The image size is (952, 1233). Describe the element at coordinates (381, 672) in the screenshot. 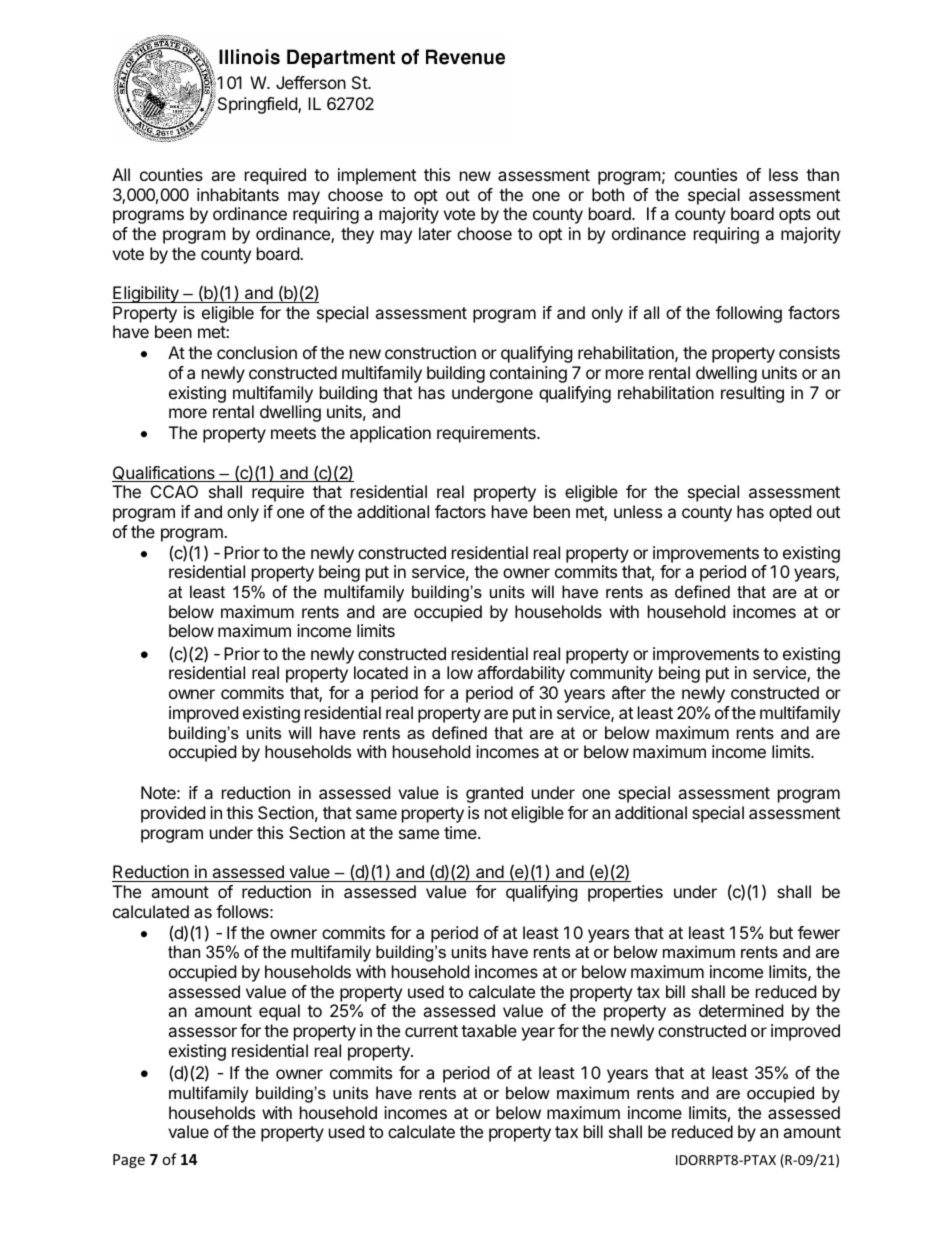

I see `located` at that location.
